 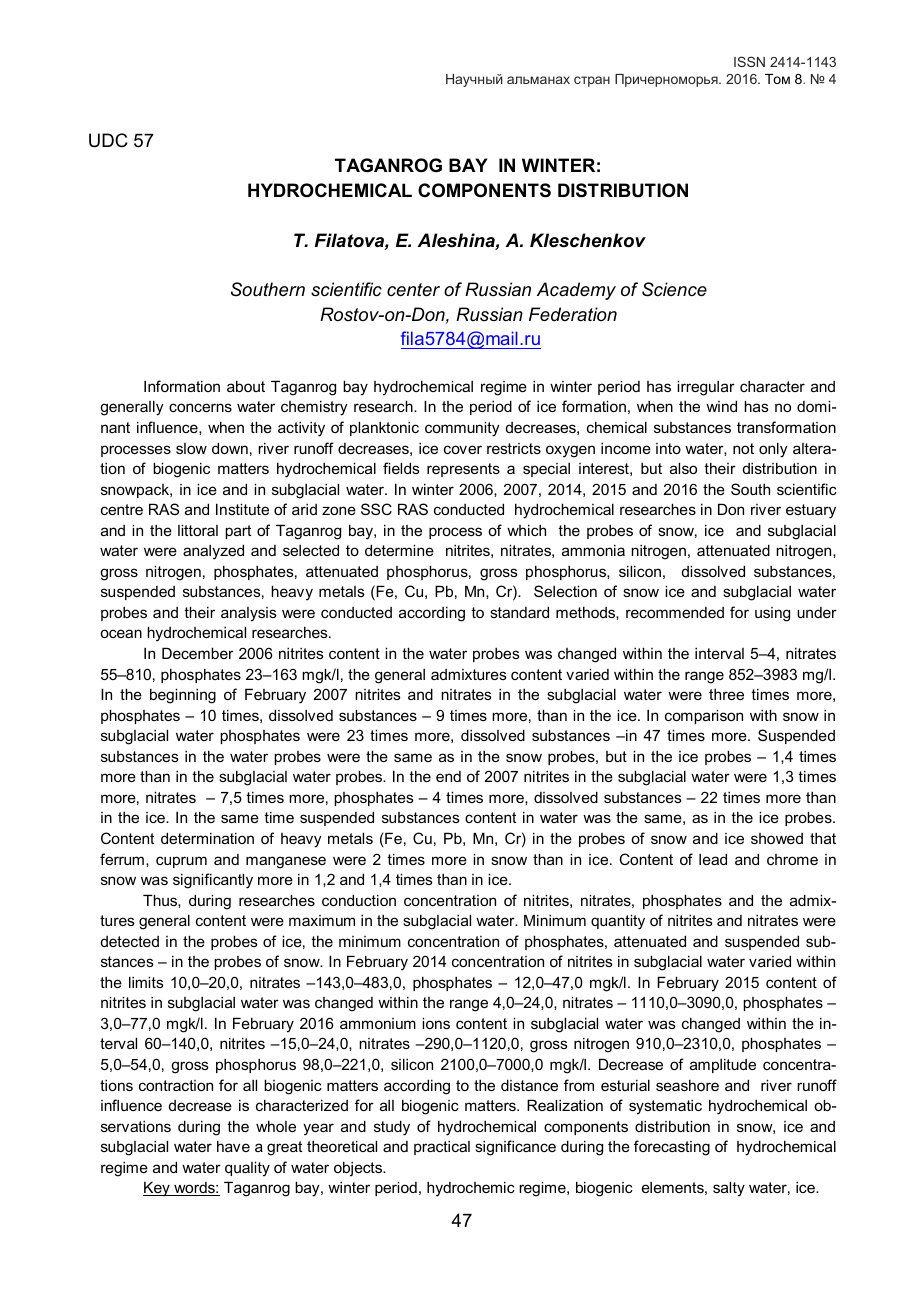 I want to click on have, so click(x=233, y=1146).
